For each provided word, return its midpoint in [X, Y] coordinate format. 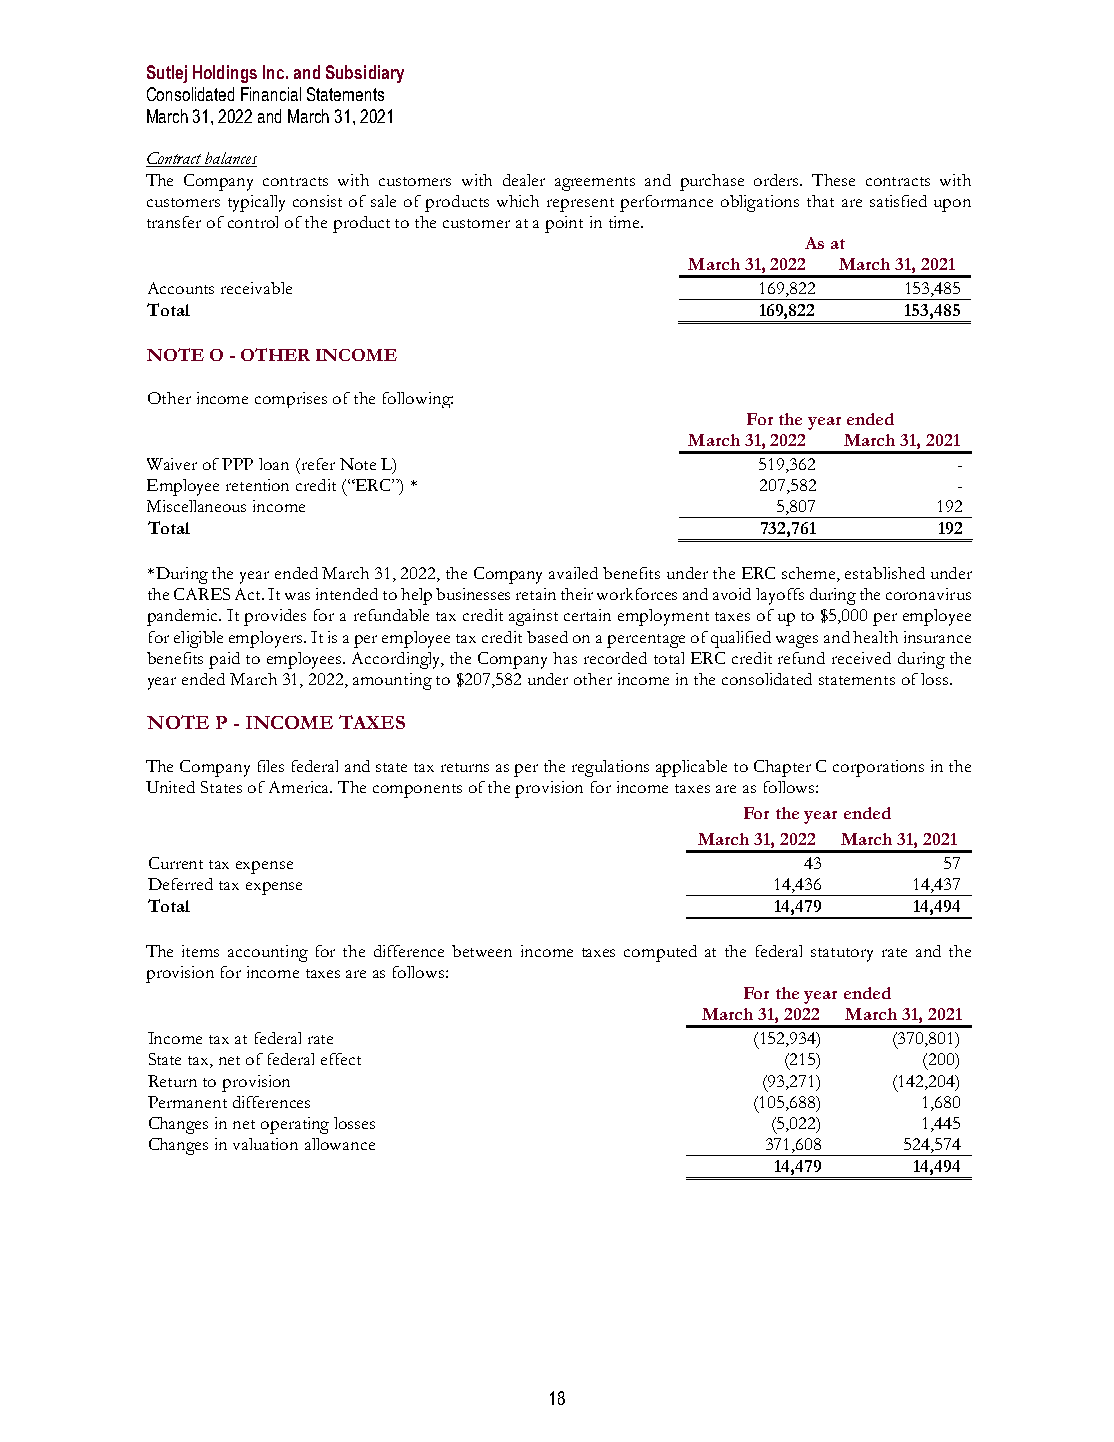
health [875, 637]
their [577, 594]
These [833, 180]
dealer [524, 180]
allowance [340, 1144]
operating [295, 1125]
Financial [271, 94]
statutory [842, 955]
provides [275, 617]
